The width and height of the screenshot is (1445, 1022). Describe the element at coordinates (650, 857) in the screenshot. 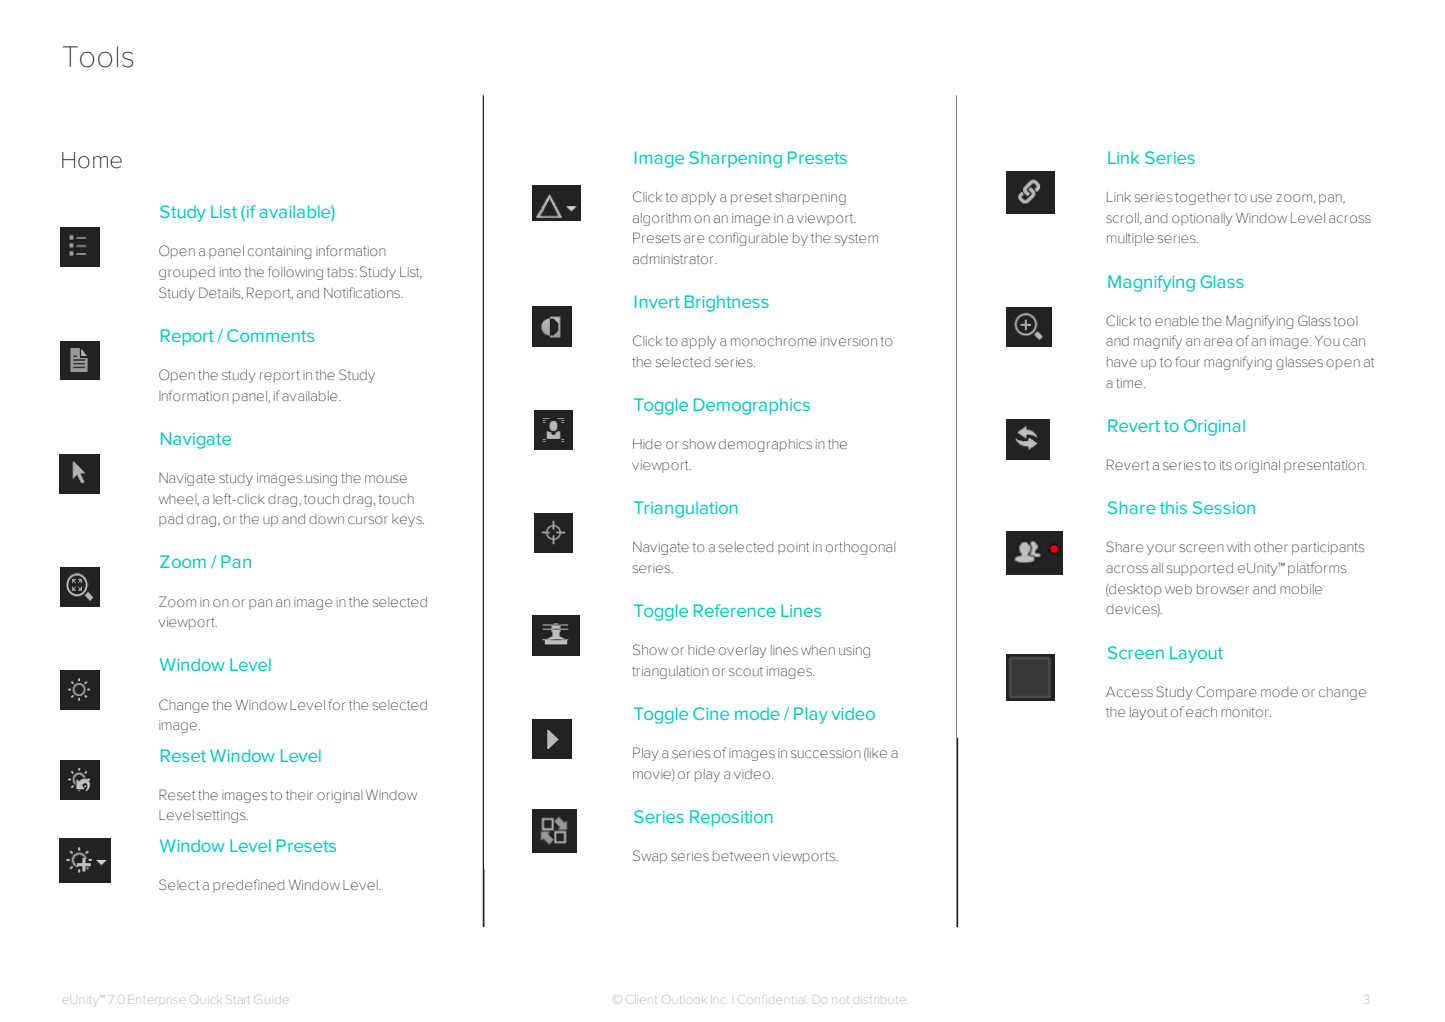

I see `Swap` at that location.
